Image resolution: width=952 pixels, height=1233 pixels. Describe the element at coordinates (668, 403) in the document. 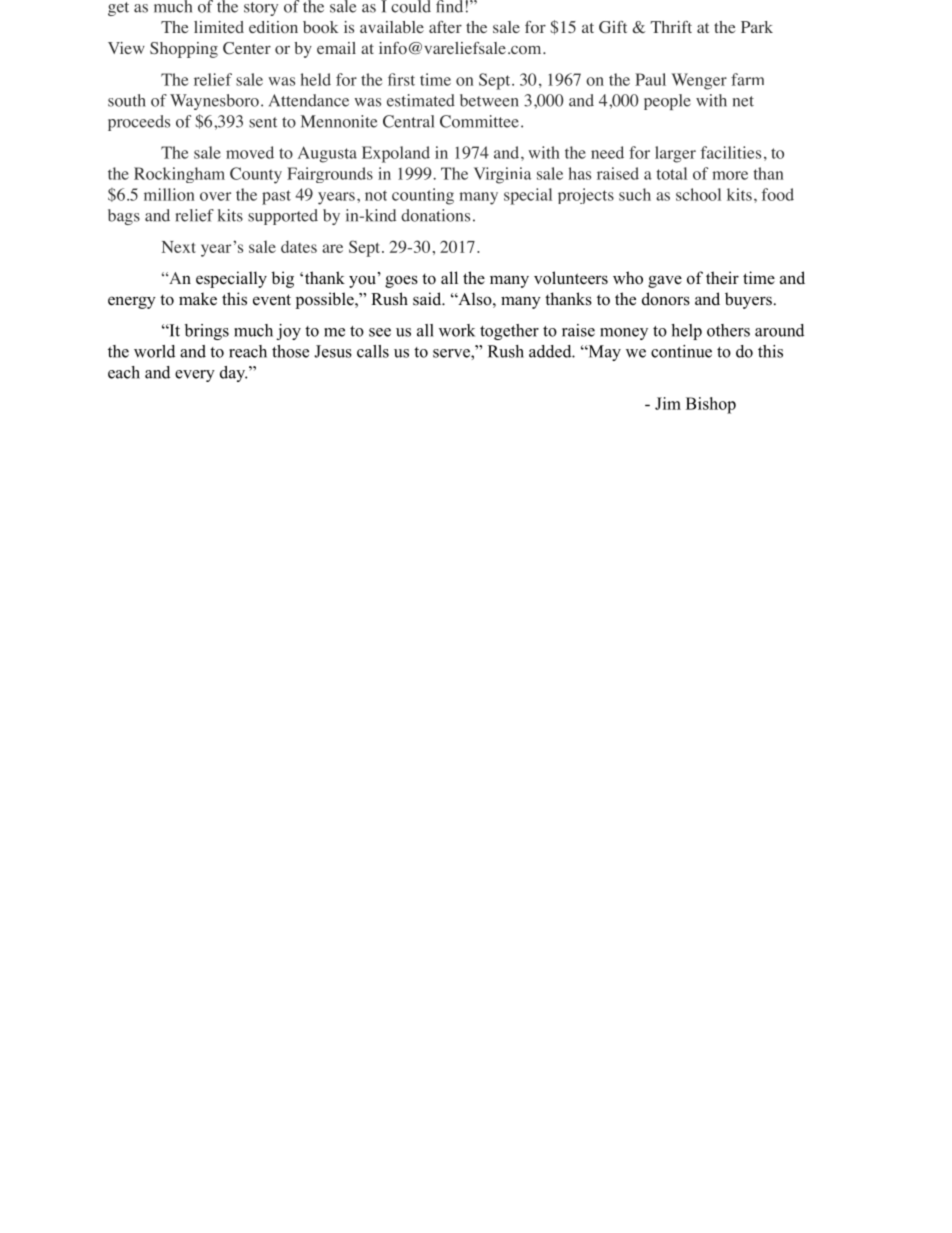

I see `Jim` at that location.
